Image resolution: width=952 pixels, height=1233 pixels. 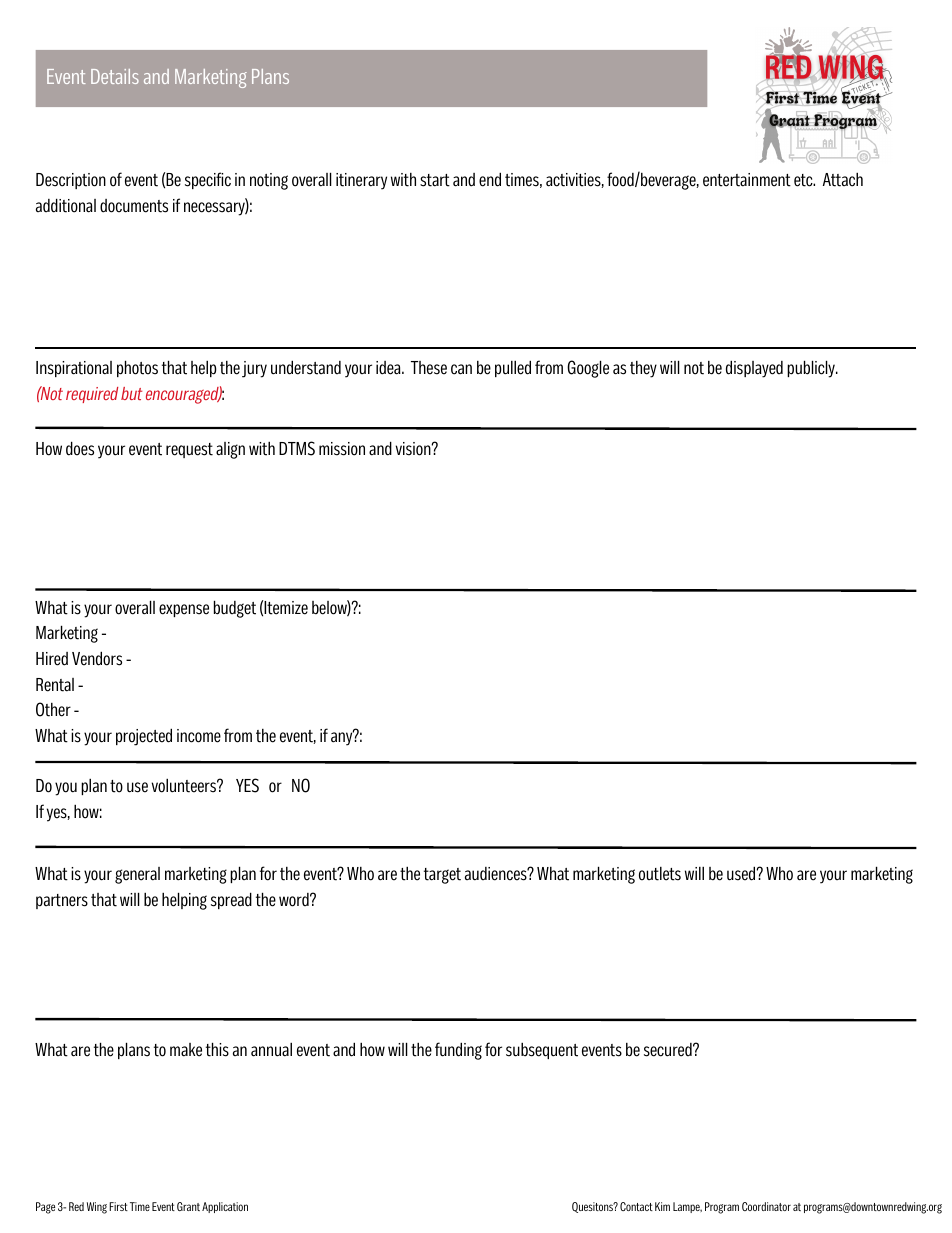 What do you see at coordinates (413, 449) in the screenshot?
I see `vision` at bounding box center [413, 449].
